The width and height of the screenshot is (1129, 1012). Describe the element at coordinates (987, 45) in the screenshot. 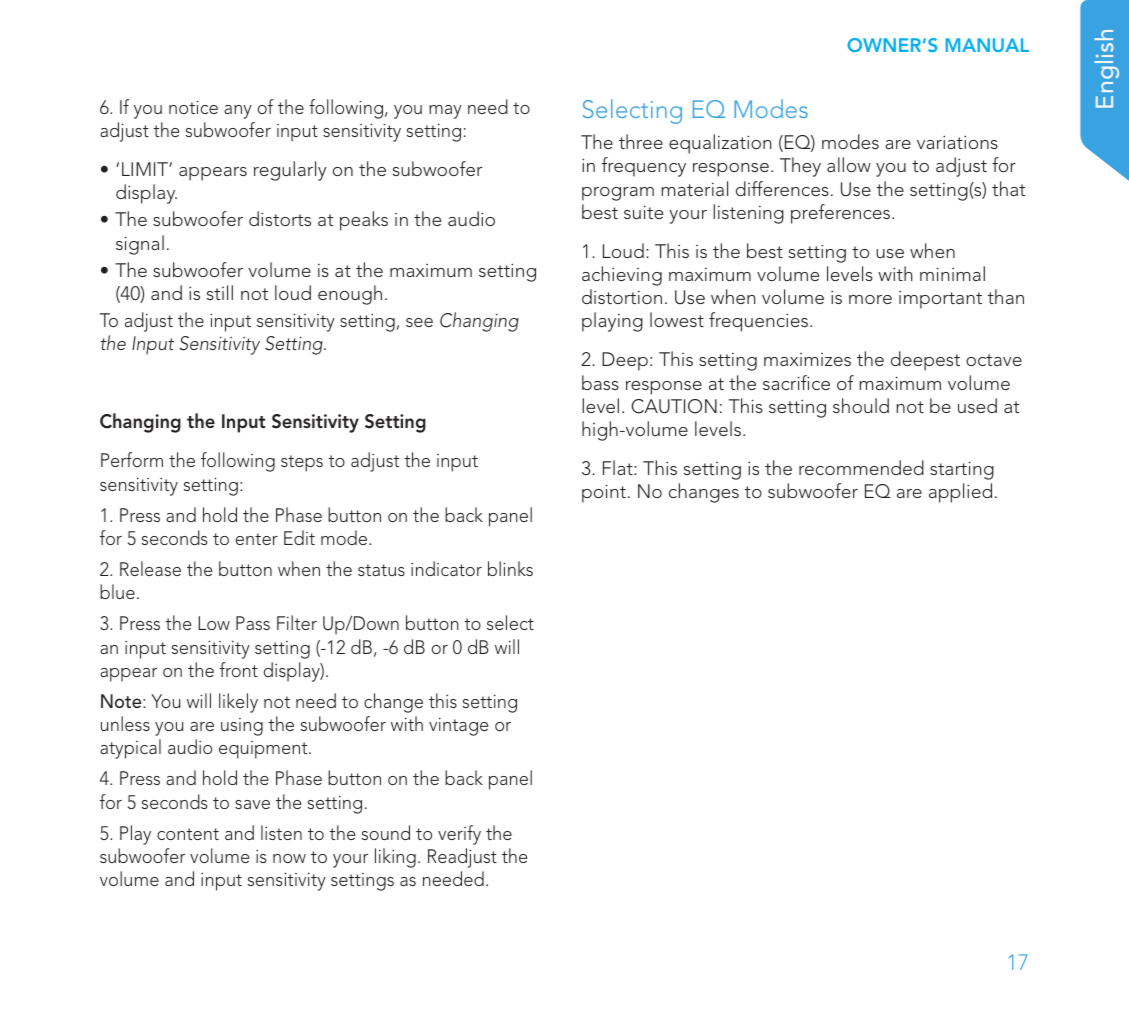

I see `MANUAL` at that location.
